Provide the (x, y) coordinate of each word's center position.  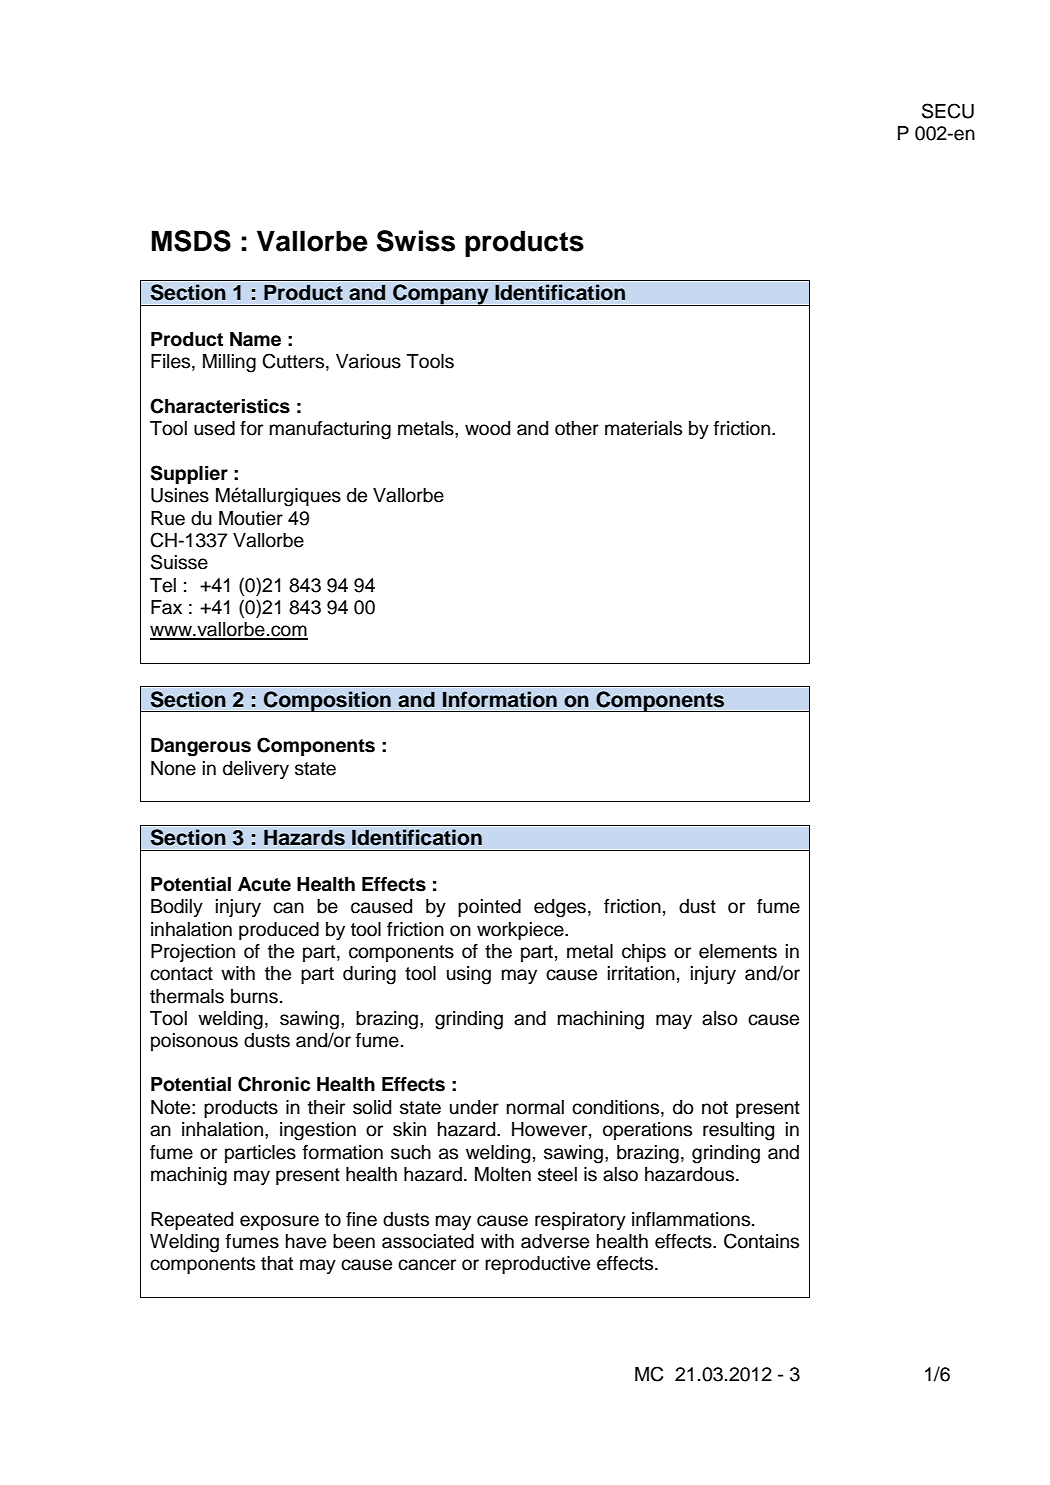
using (469, 975)
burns (254, 996)
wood (487, 428)
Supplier (189, 474)
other (577, 428)
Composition (327, 701)
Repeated (192, 1221)
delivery (256, 770)
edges (560, 908)
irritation (641, 973)
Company (441, 295)
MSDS (191, 241)
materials (643, 428)
